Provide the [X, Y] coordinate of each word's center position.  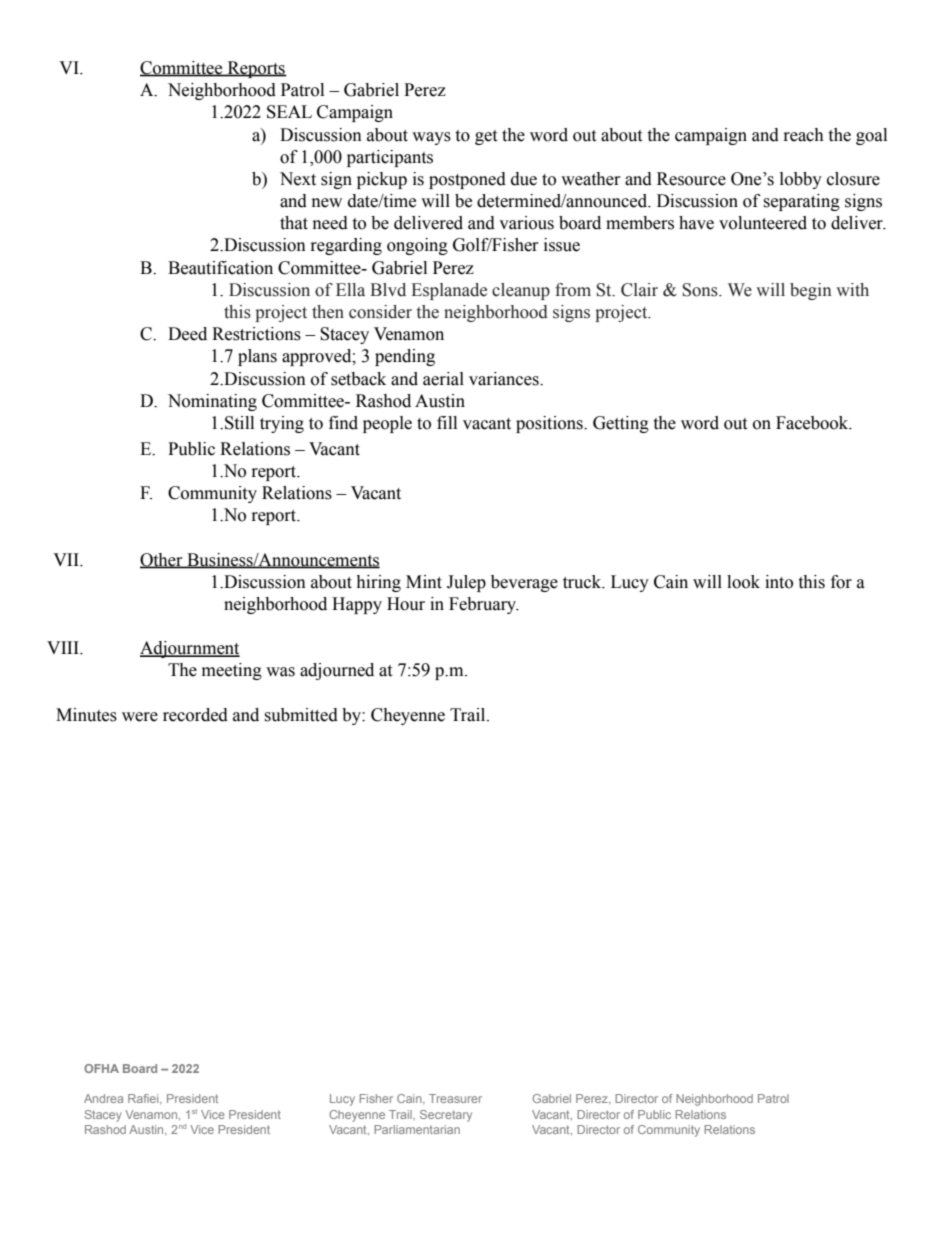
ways [431, 138]
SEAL [289, 112]
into [779, 582]
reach [804, 135]
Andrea [103, 1098]
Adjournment [190, 649]
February [484, 605]
